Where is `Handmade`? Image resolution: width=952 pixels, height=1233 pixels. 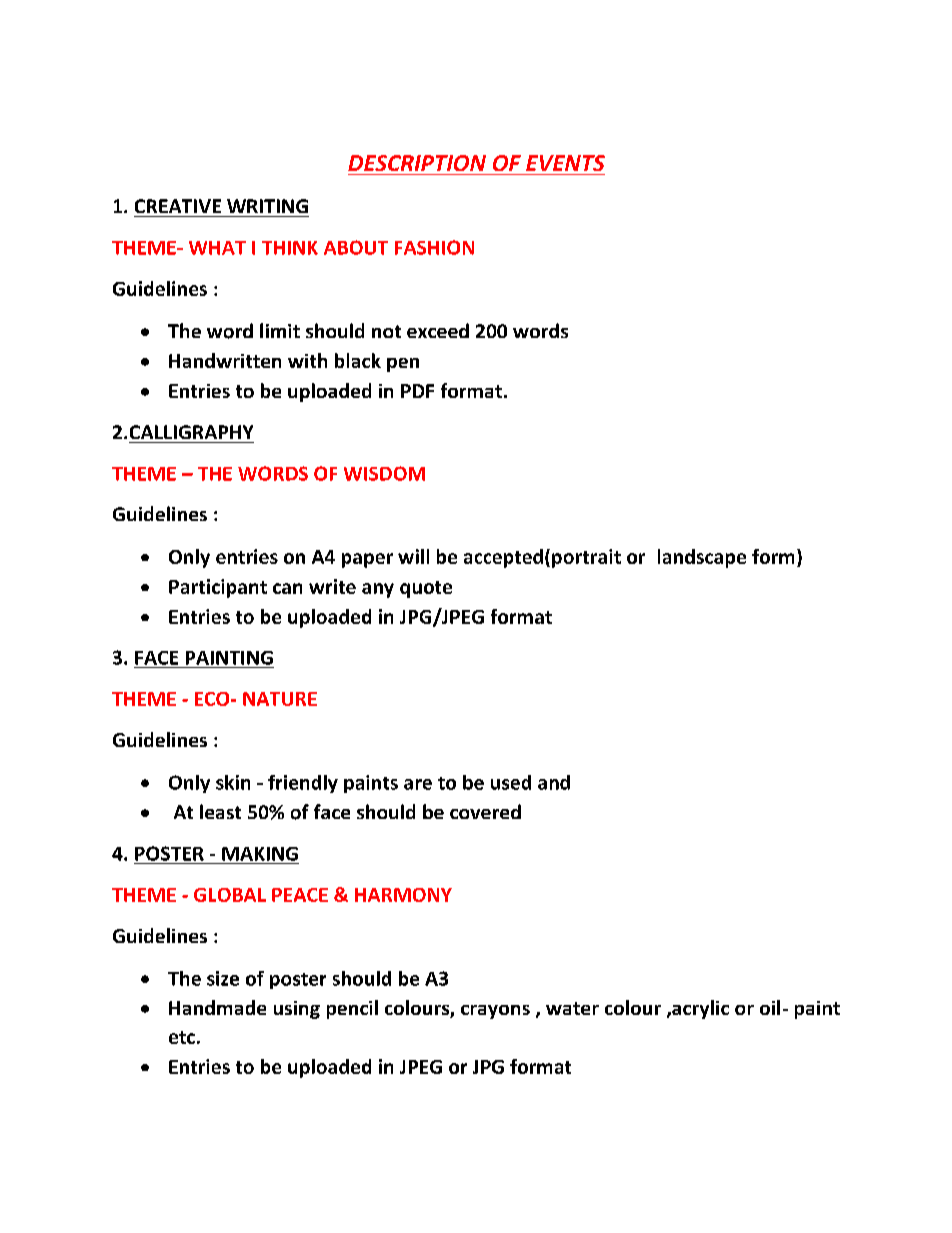
Handmade is located at coordinates (217, 1007).
